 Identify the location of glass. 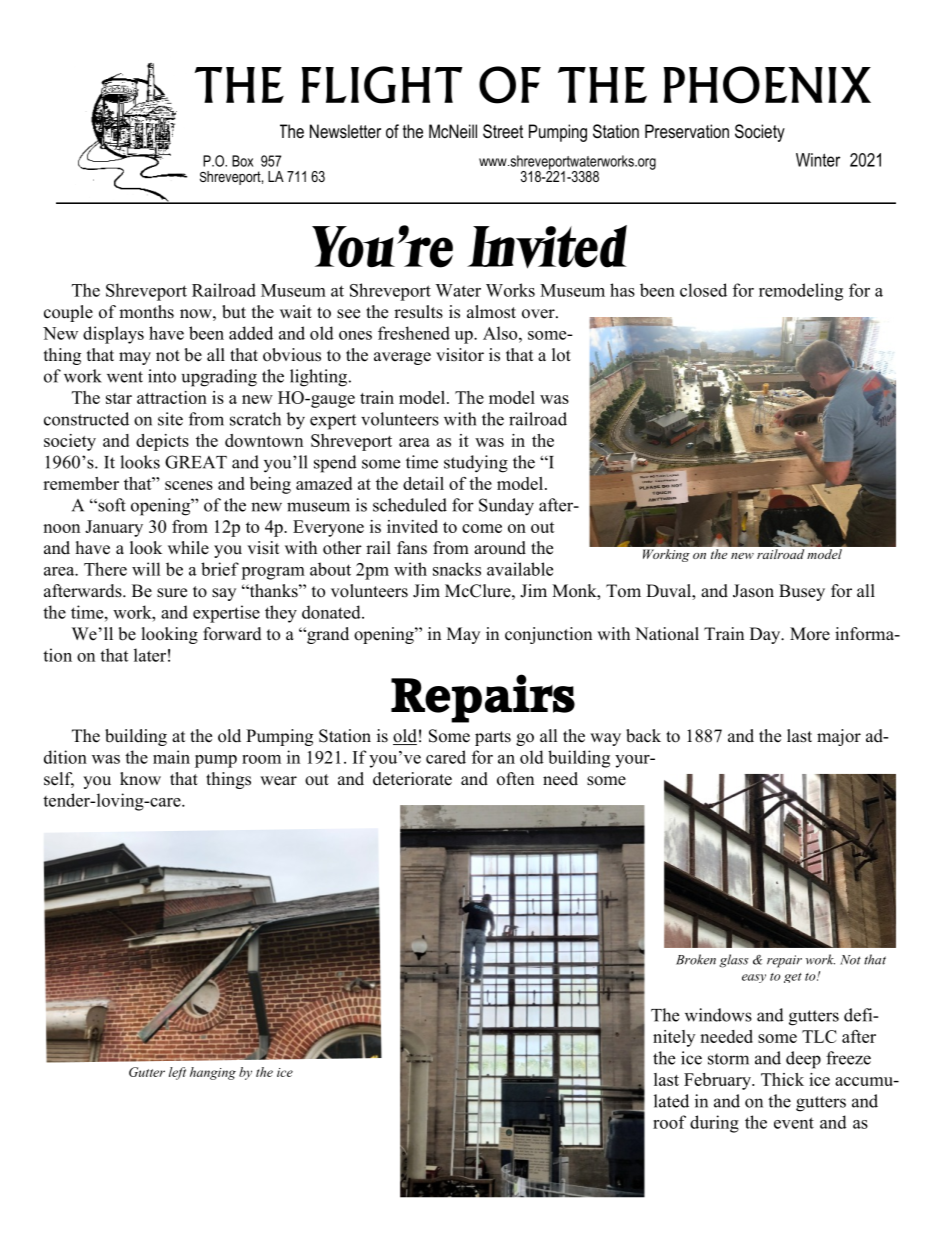
(734, 961).
